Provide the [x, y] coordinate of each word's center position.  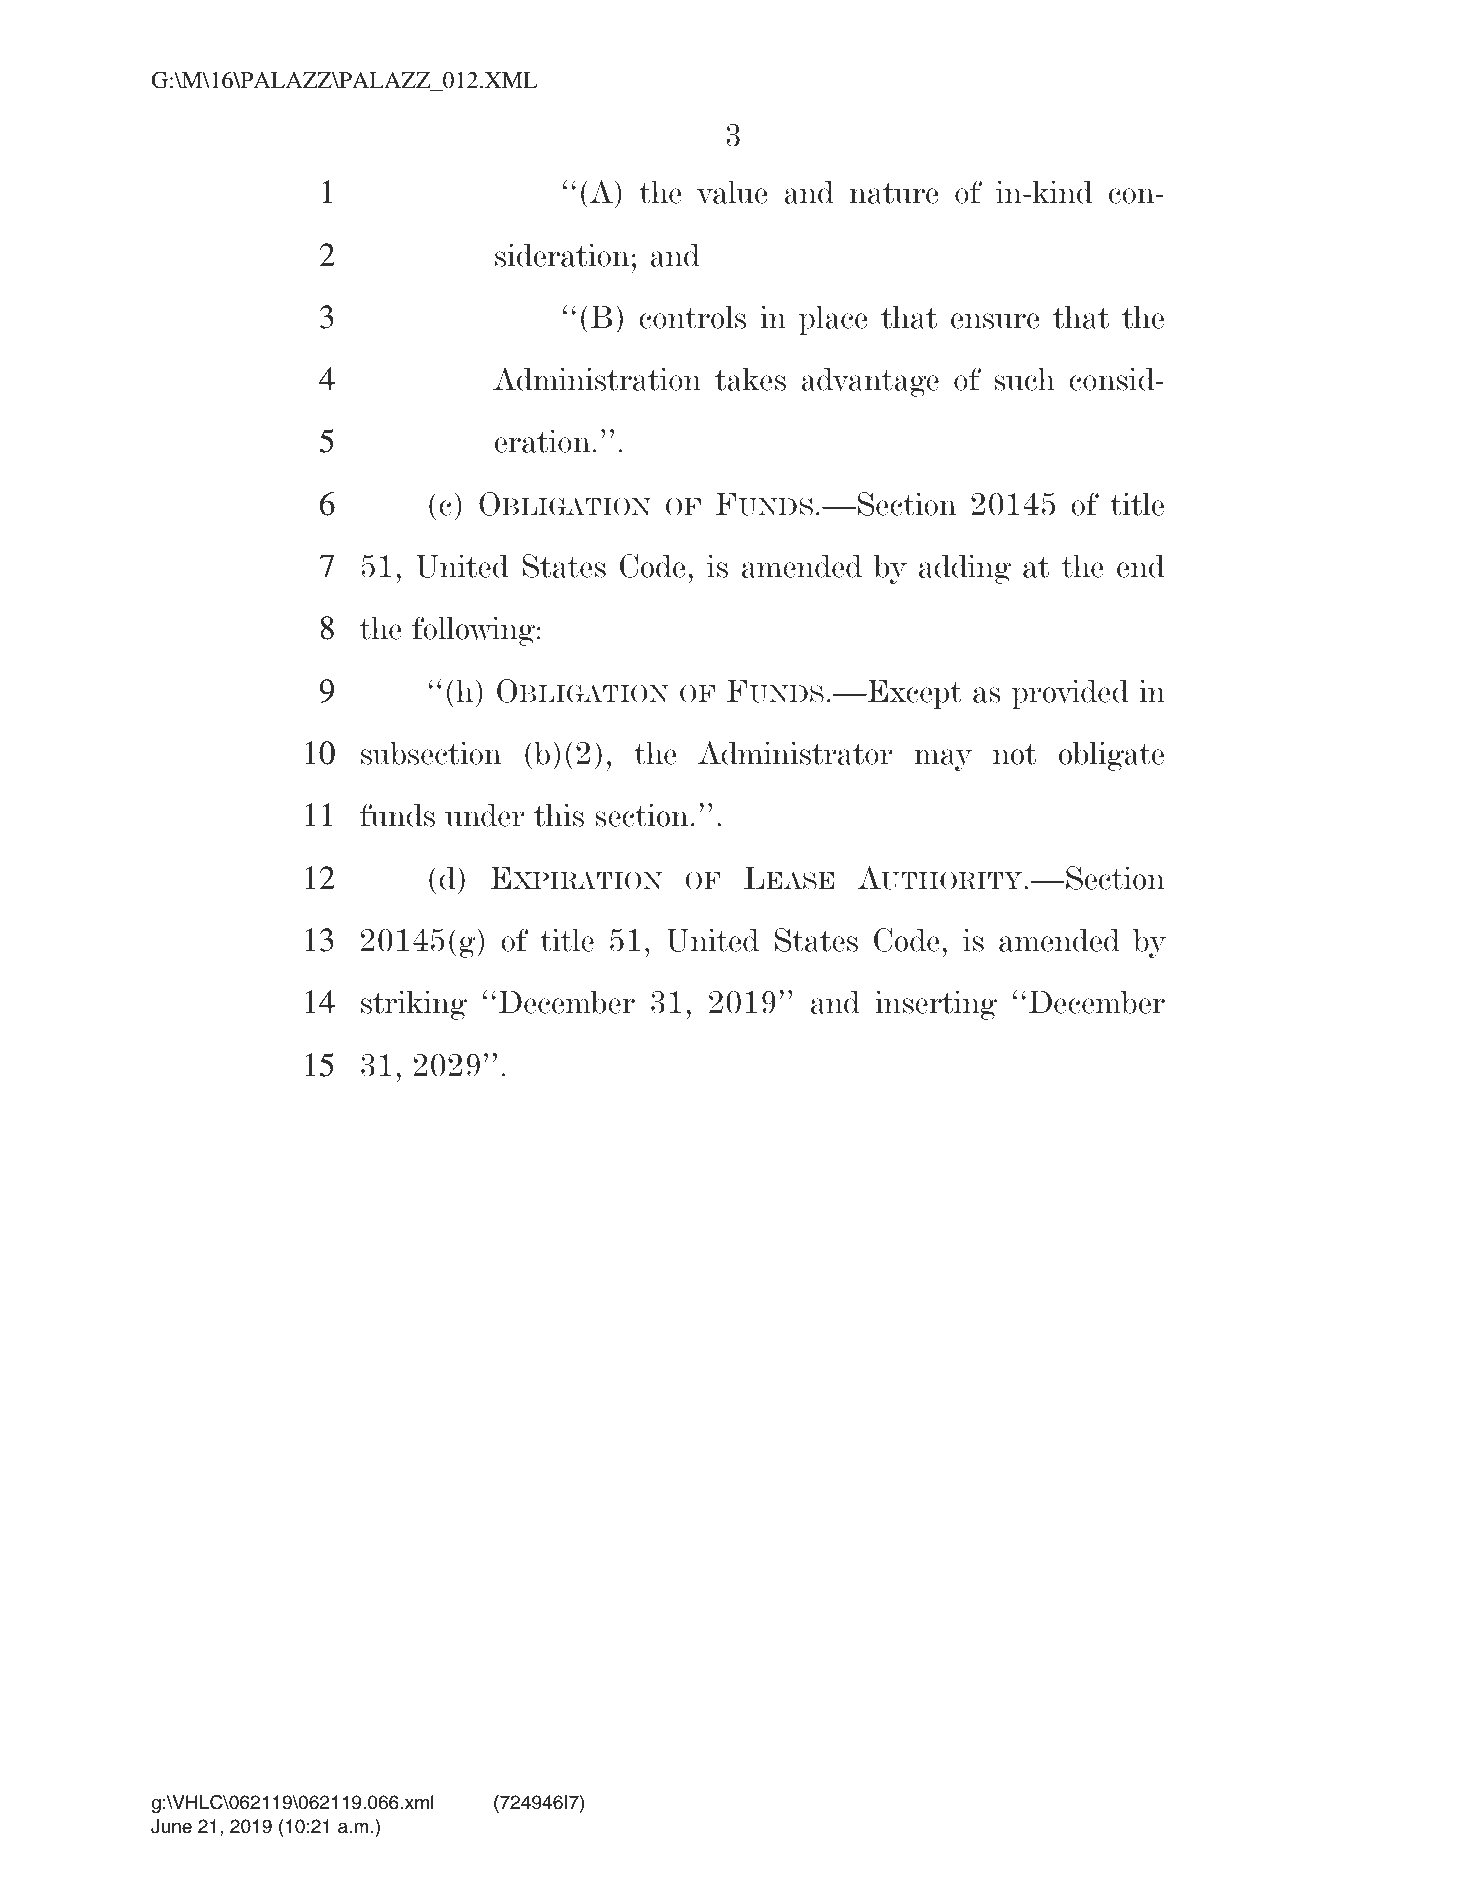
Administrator [795, 753]
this [559, 815]
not [1014, 754]
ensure [995, 321]
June [171, 1826]
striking [414, 1005]
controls [692, 317]
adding [965, 569]
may [943, 760]
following [473, 631]
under [485, 815]
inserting [936, 1005]
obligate [1111, 756]
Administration [597, 379]
